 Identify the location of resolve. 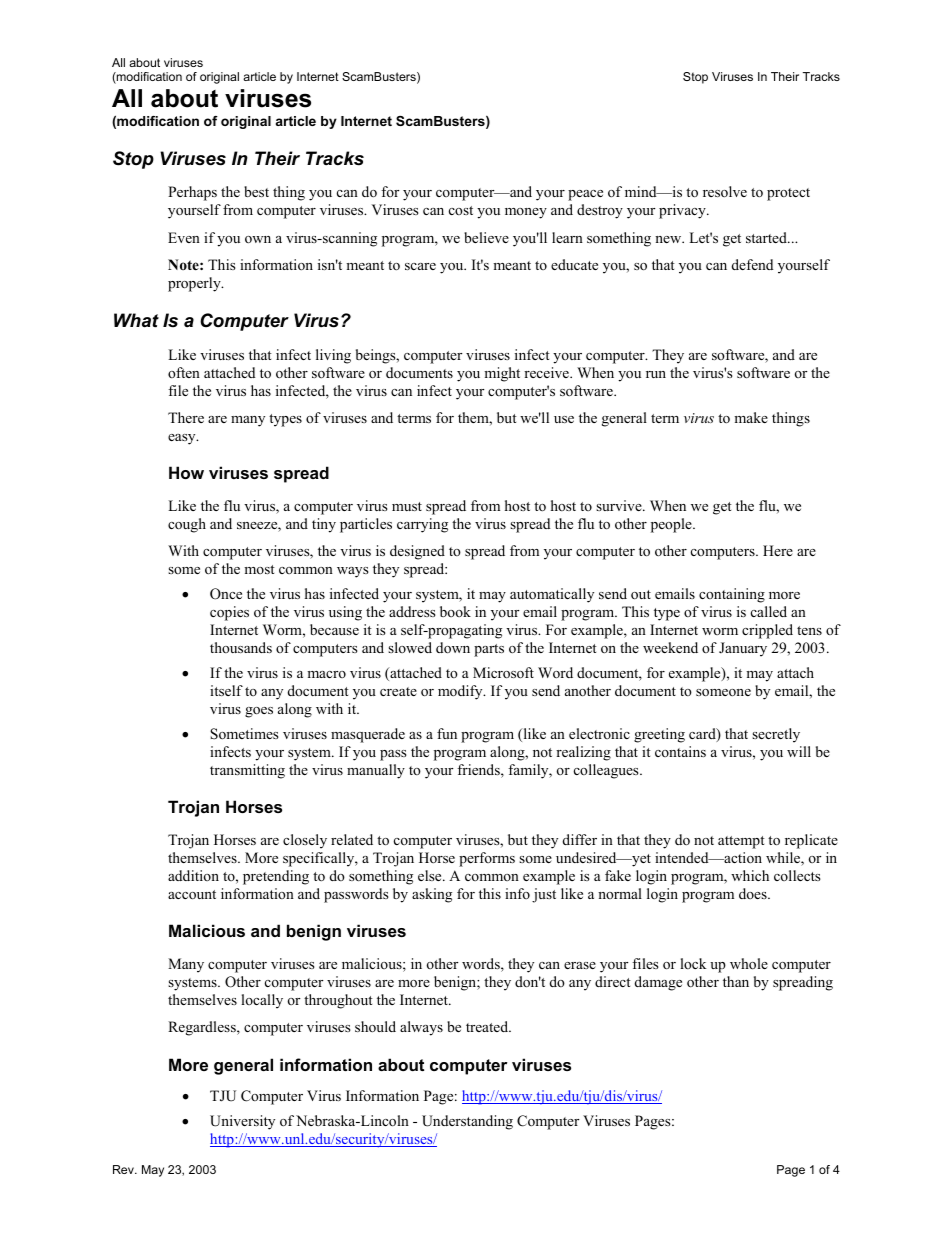
(725, 191).
